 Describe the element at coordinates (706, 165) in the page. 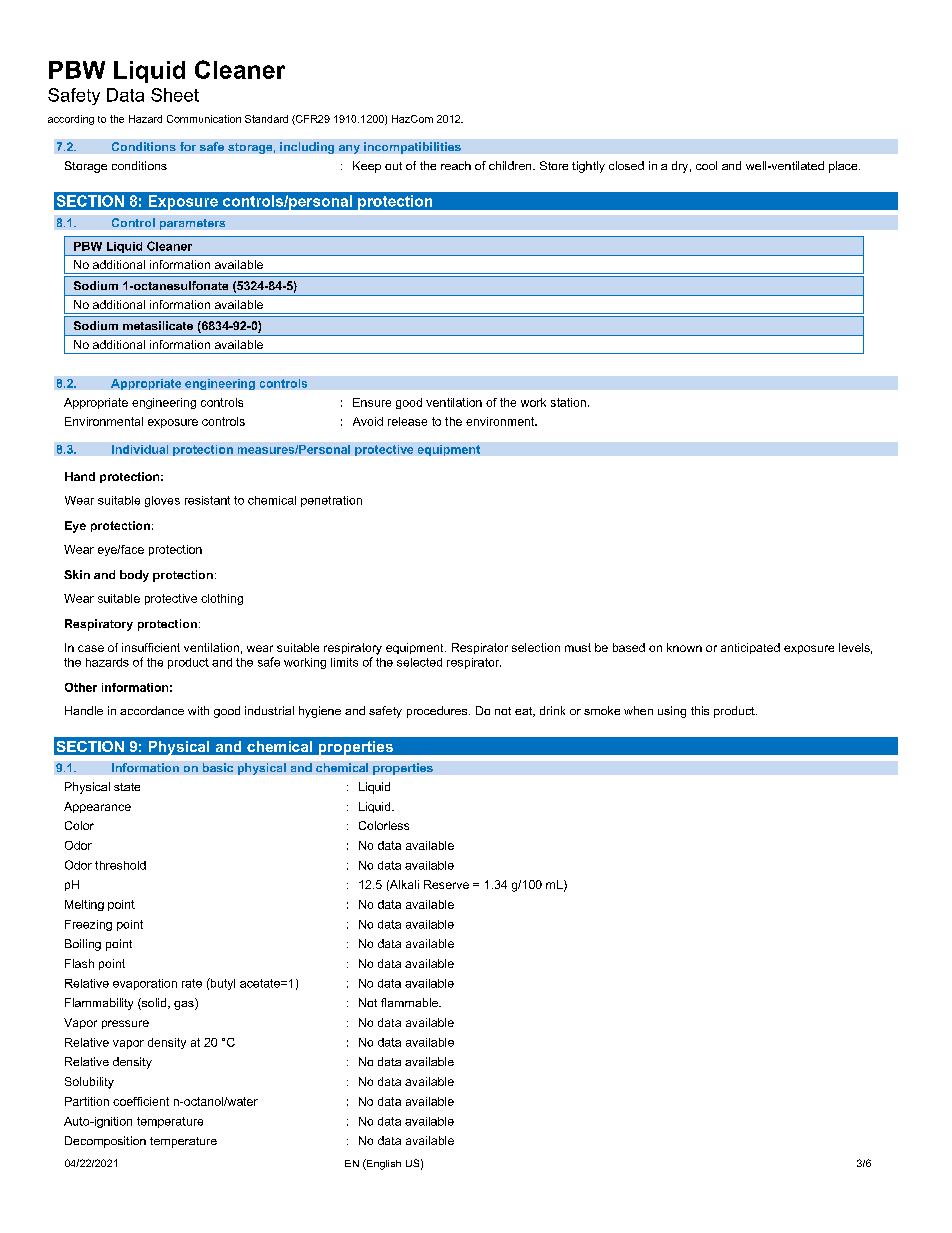

I see `cool` at that location.
